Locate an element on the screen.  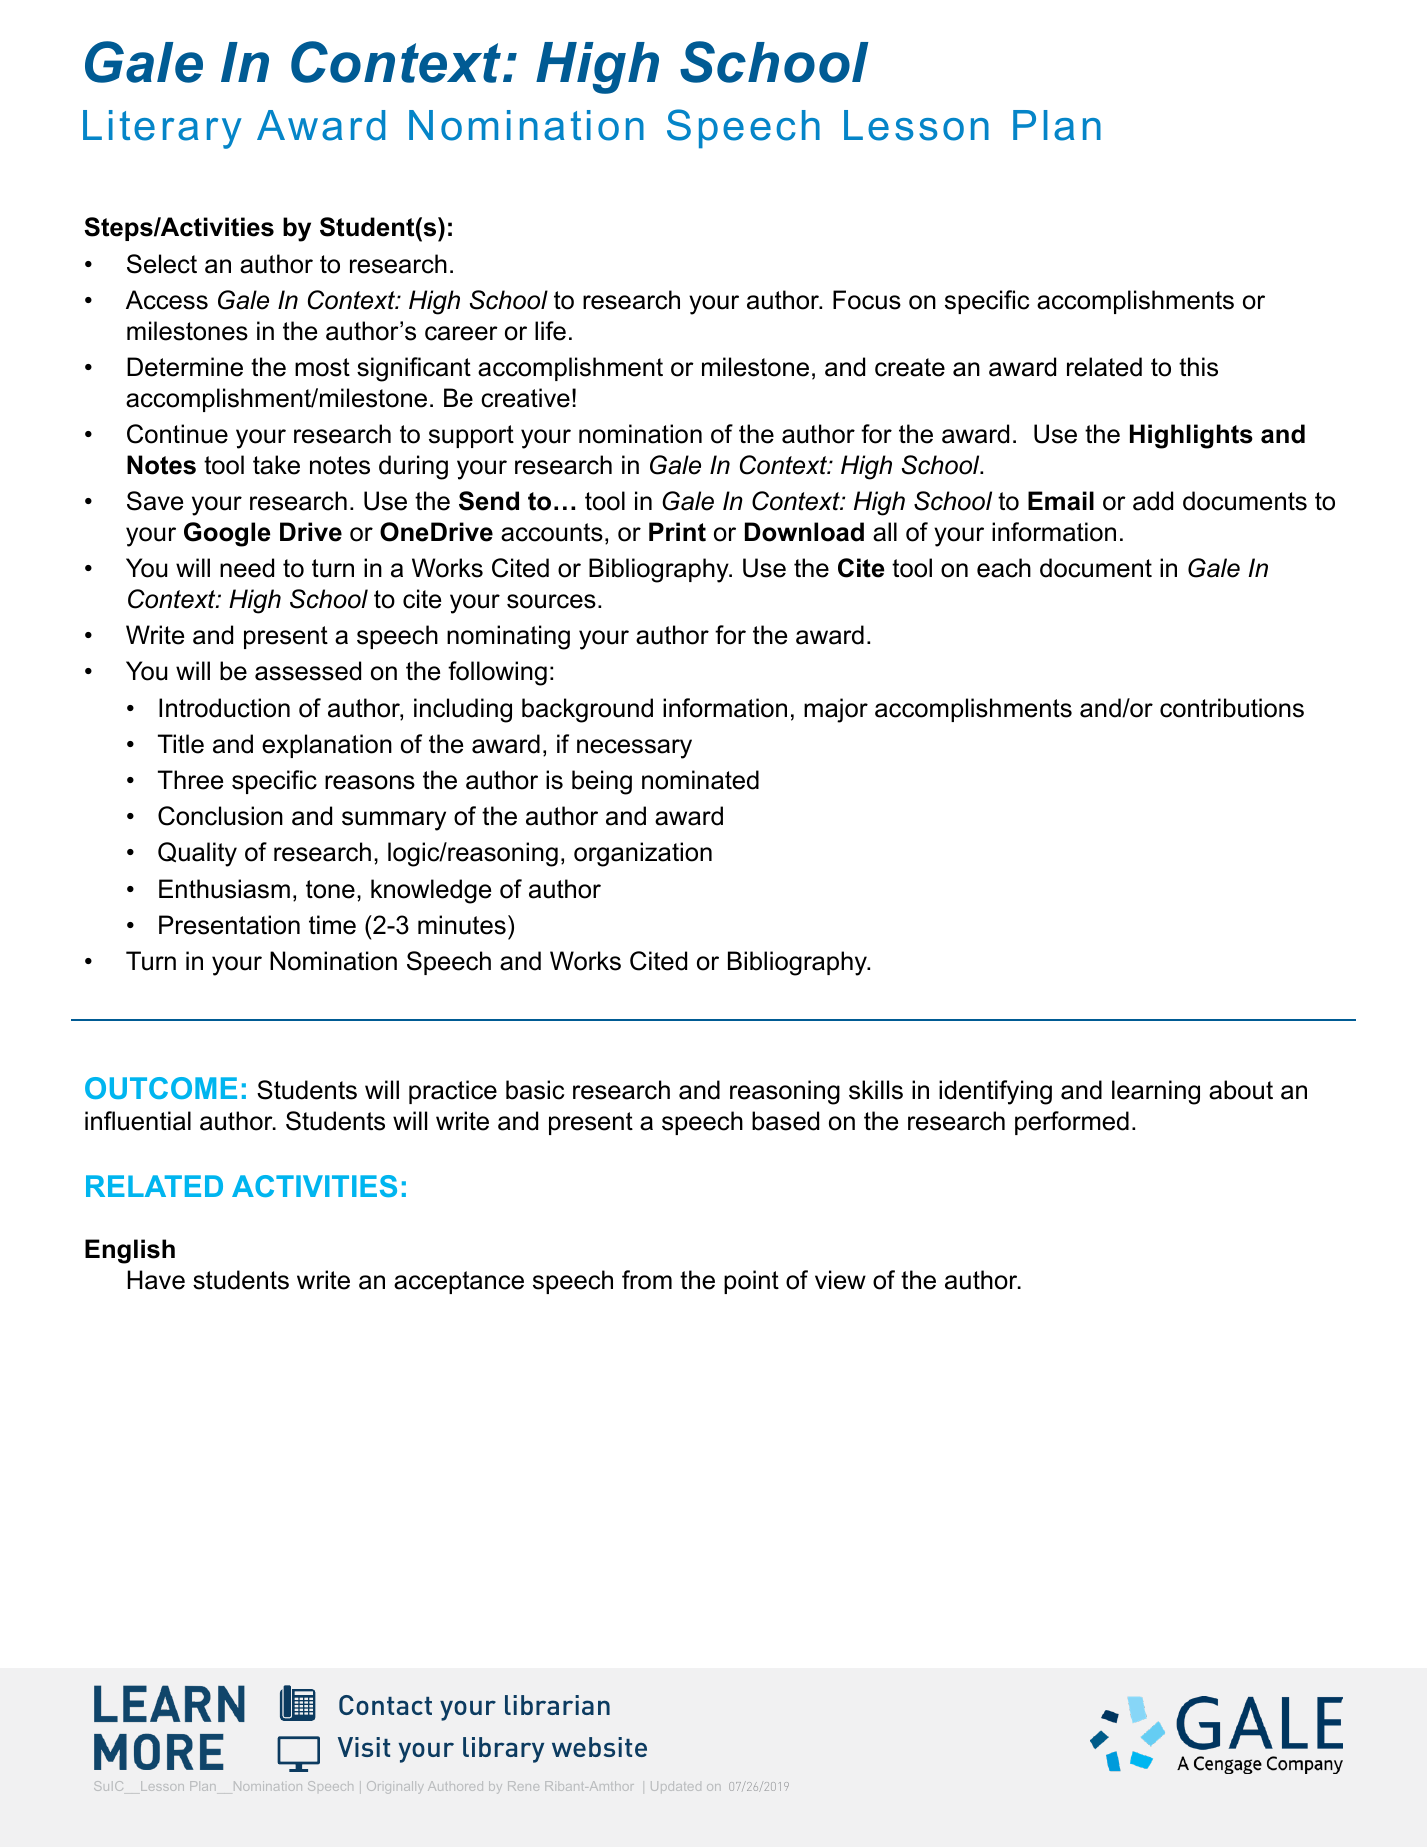
organization is located at coordinates (643, 854).
